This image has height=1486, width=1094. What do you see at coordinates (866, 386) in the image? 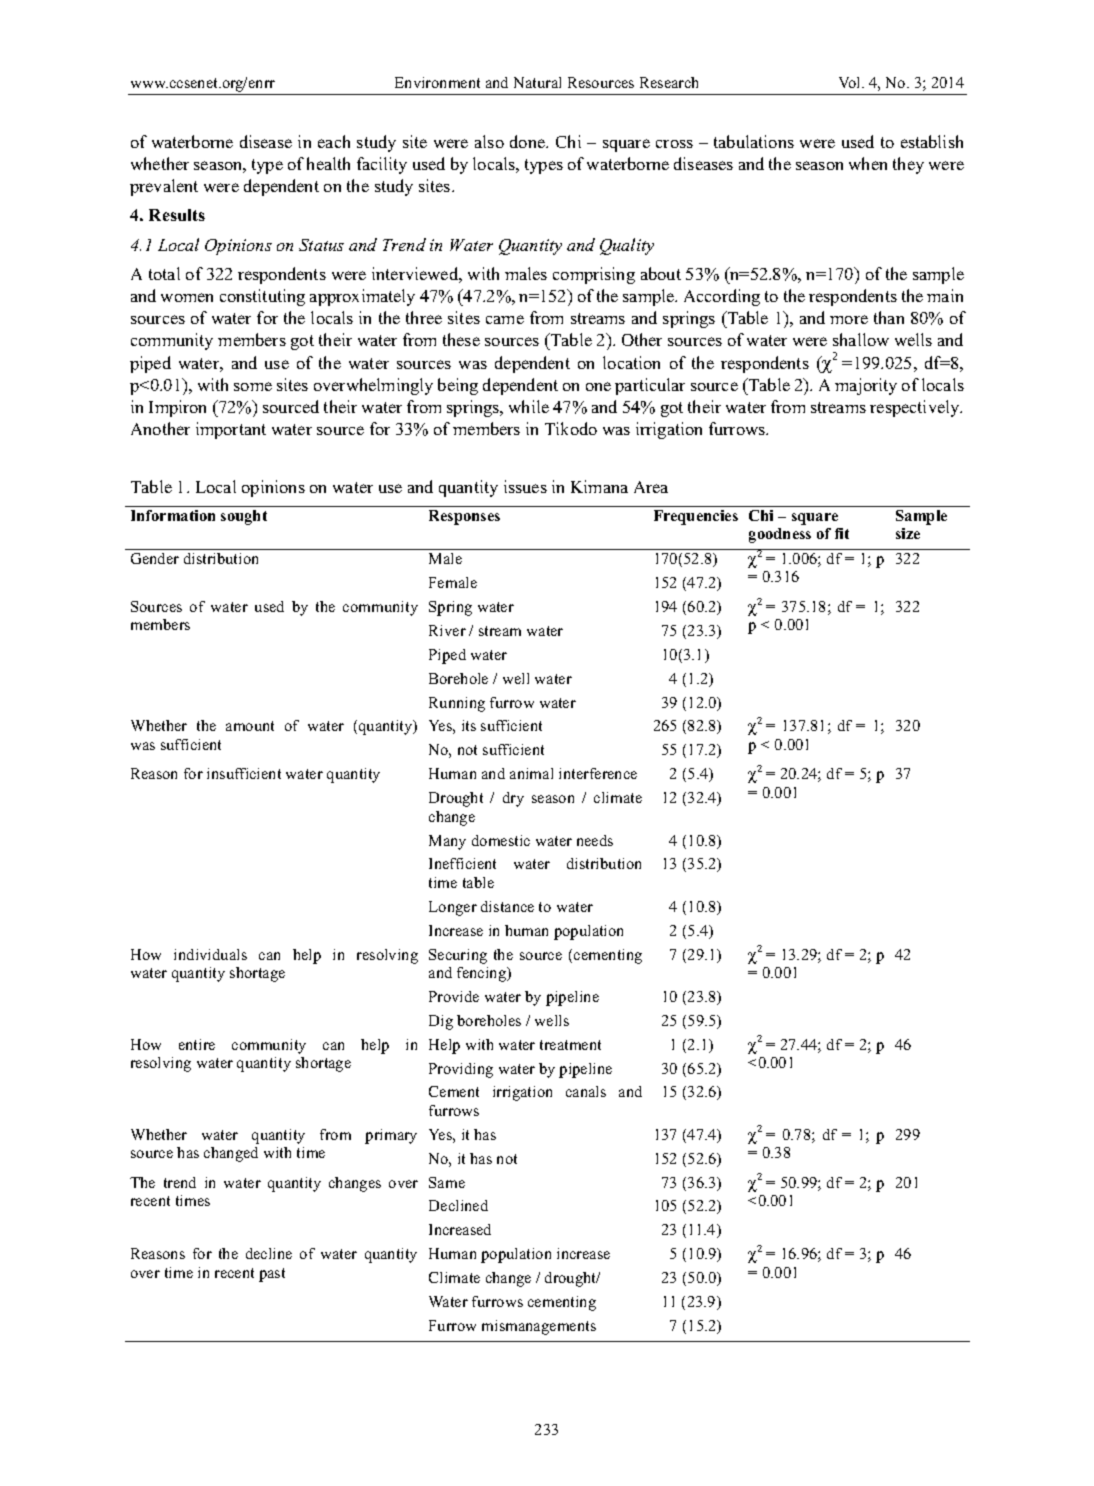
I see `majority` at bounding box center [866, 386].
